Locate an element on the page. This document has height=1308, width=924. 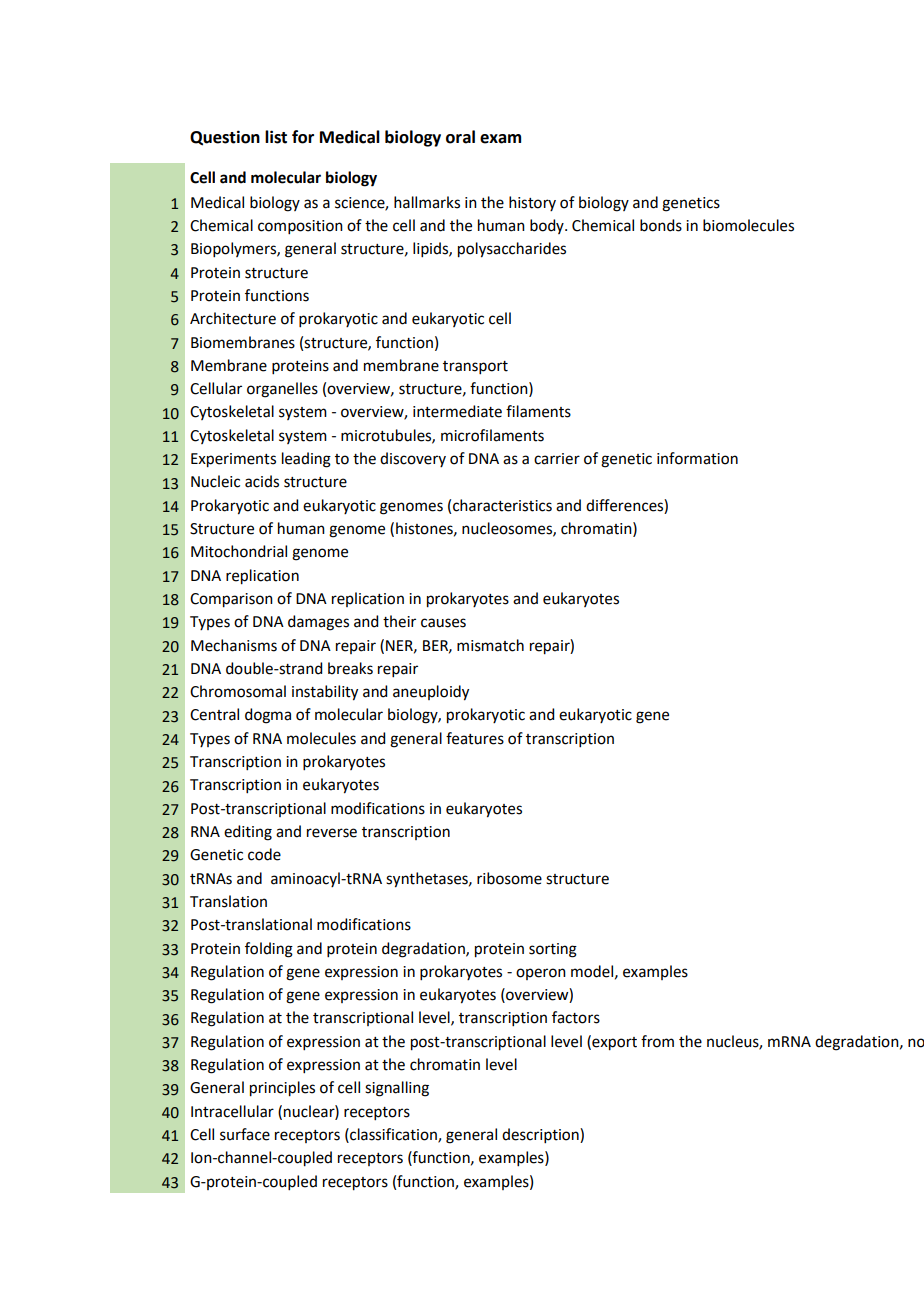
bonds is located at coordinates (661, 225).
